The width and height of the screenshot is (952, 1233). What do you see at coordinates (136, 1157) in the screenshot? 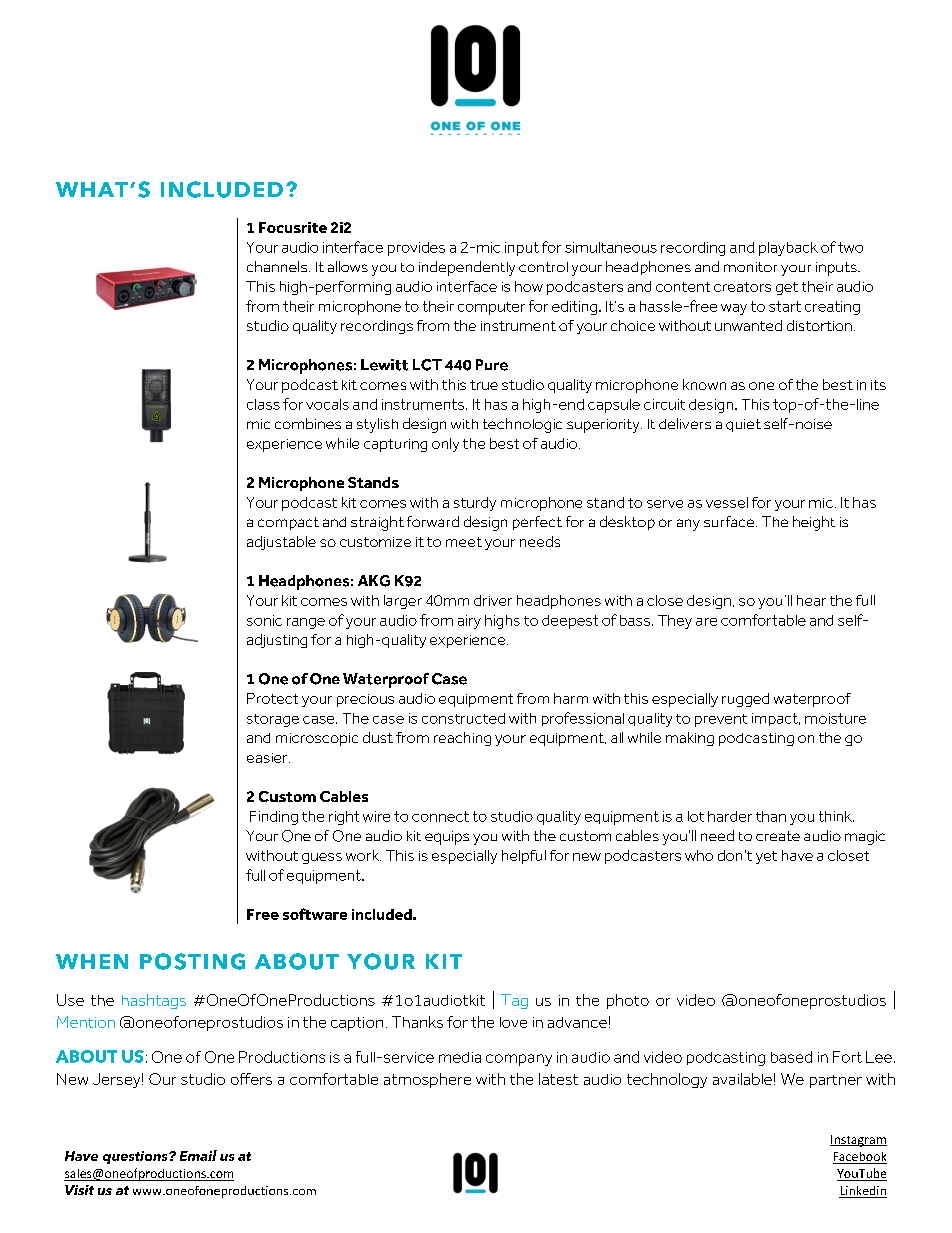
I see `questions` at bounding box center [136, 1157].
